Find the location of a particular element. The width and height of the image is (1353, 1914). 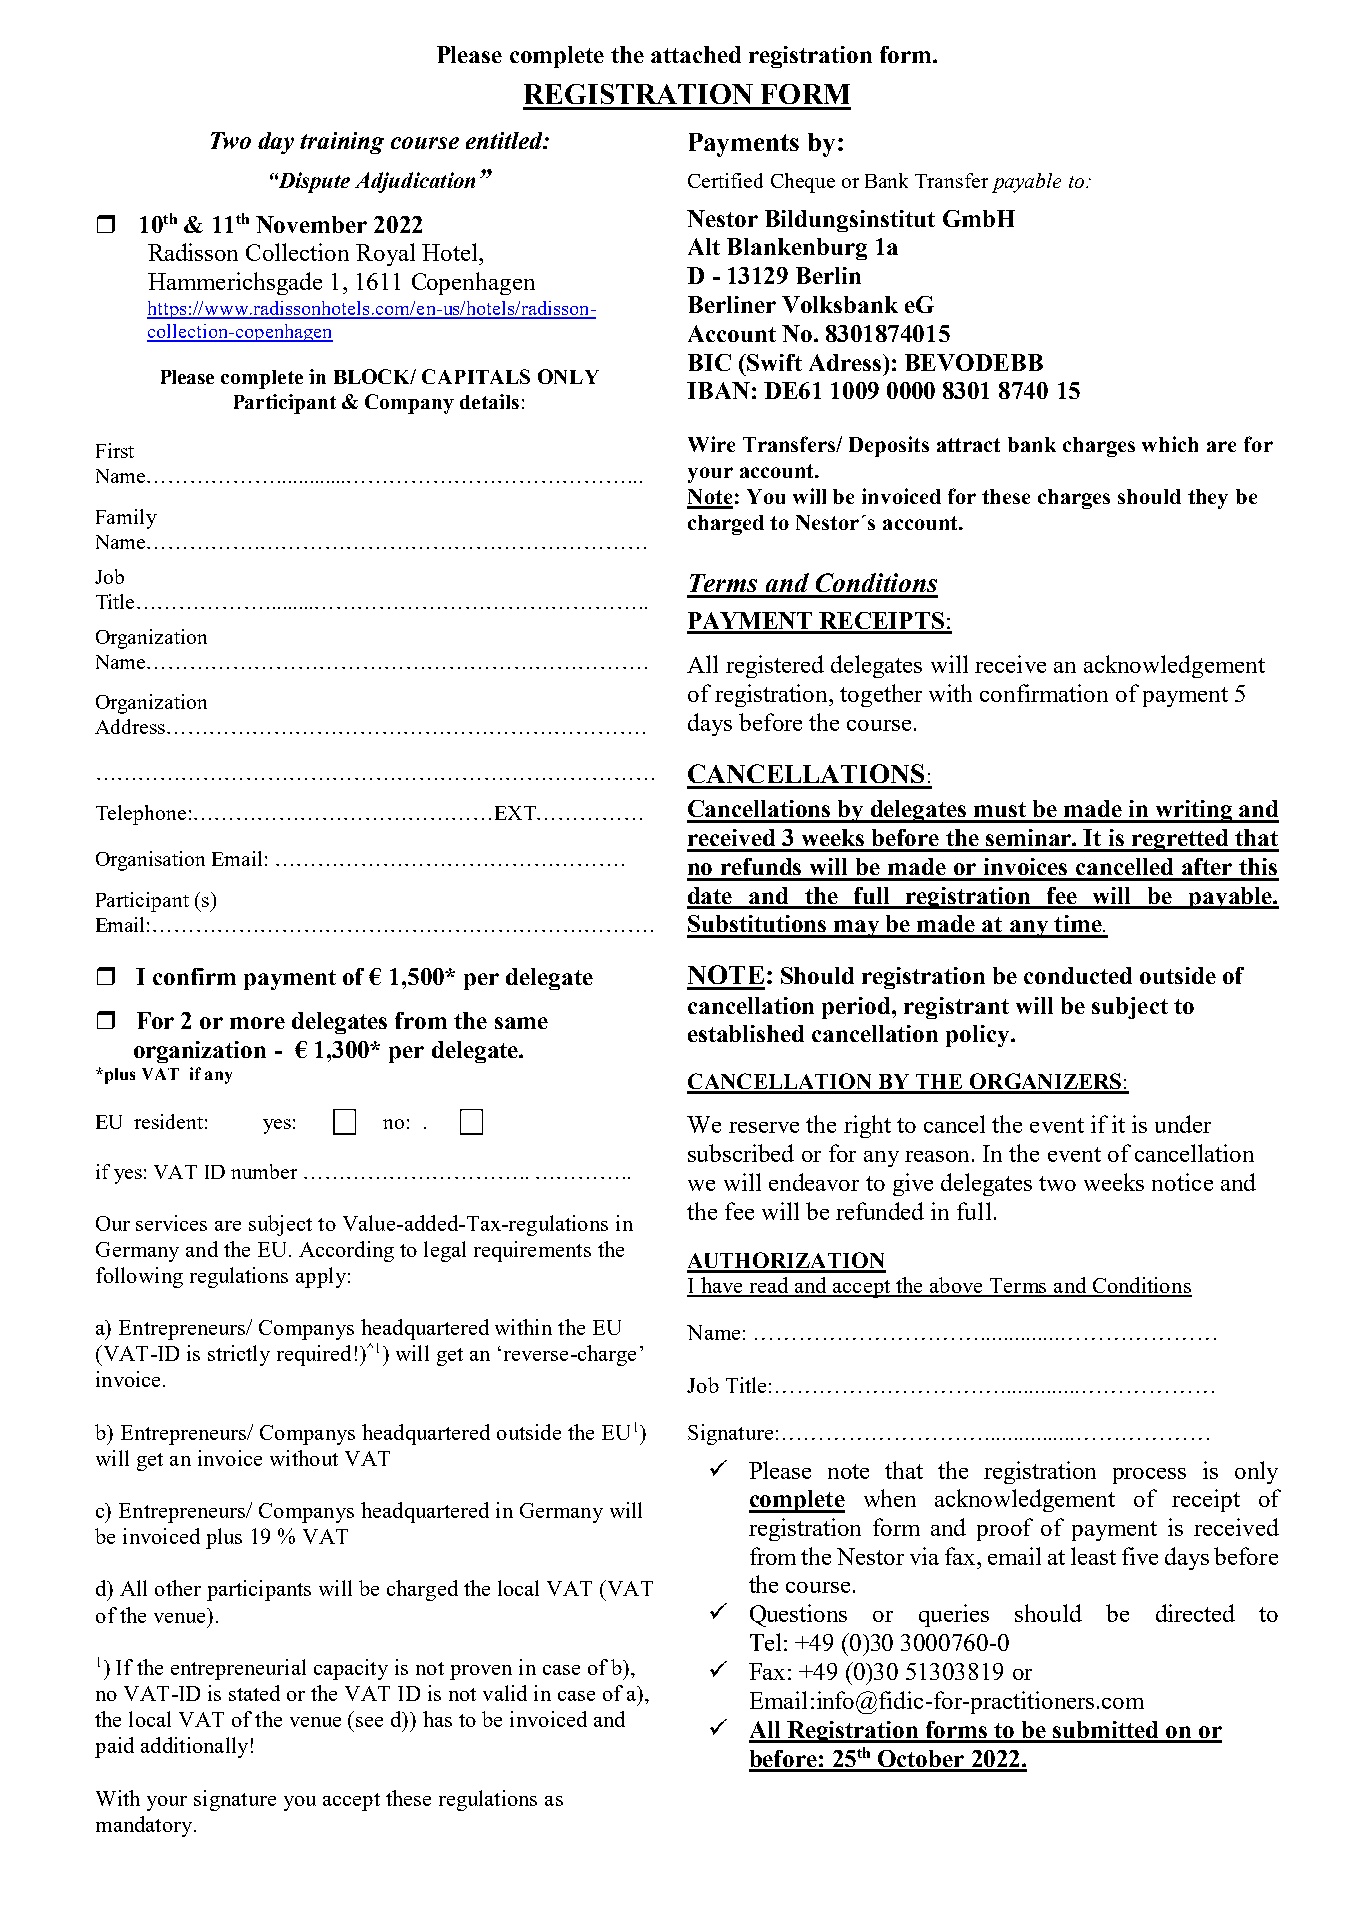

attached is located at coordinates (696, 54).
